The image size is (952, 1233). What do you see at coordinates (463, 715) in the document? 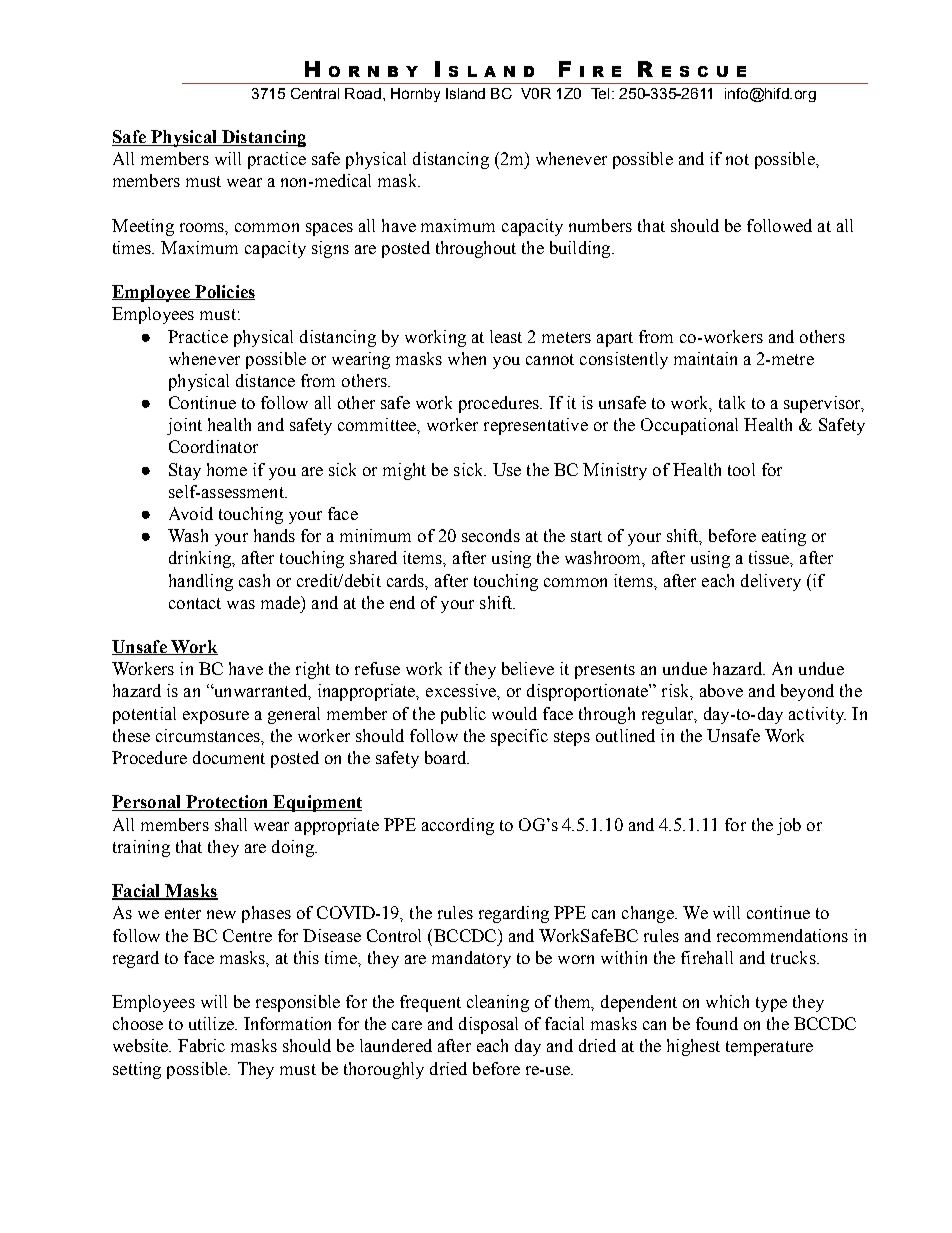
I see `public` at bounding box center [463, 715].
